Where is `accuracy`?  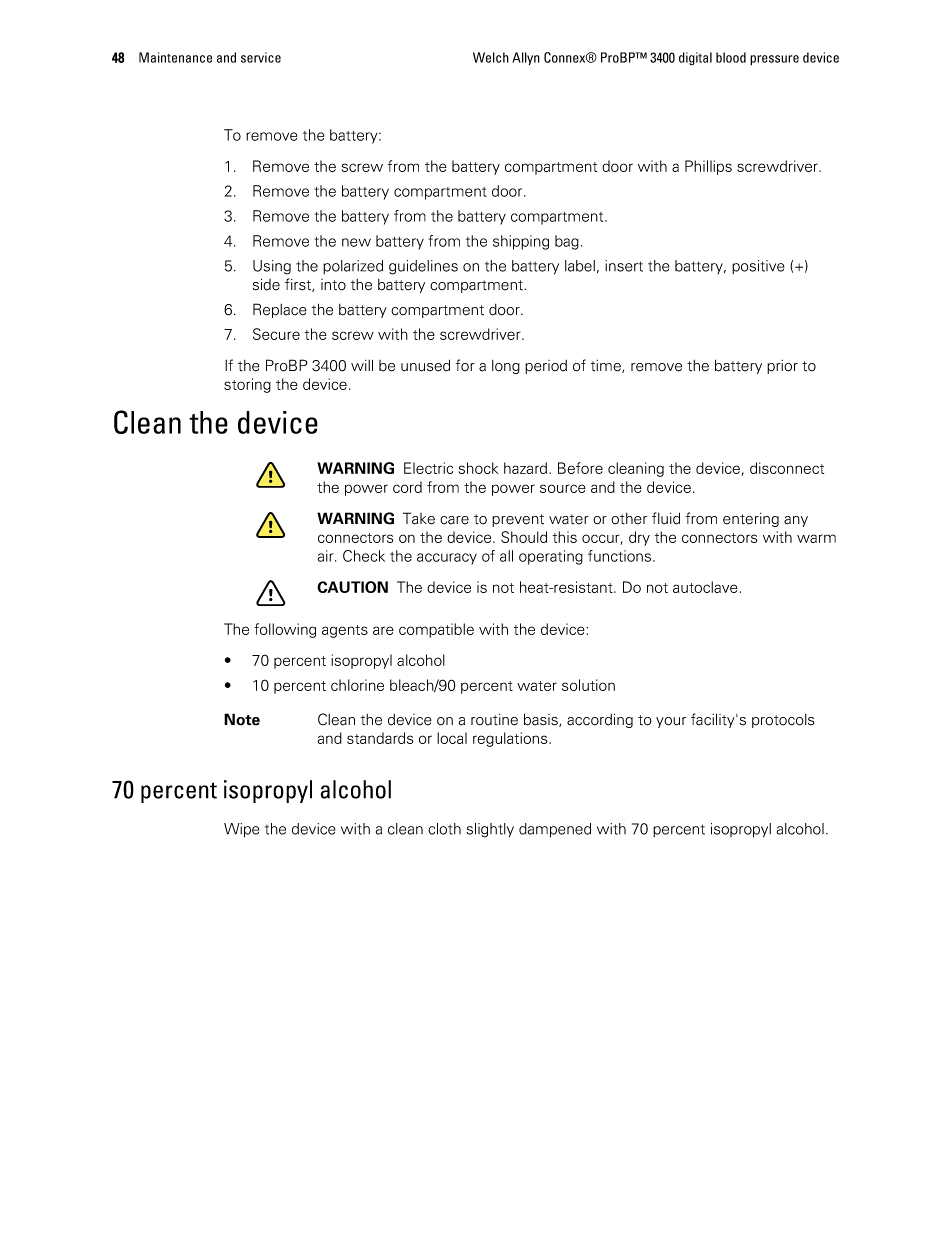
accuracy is located at coordinates (447, 559).
